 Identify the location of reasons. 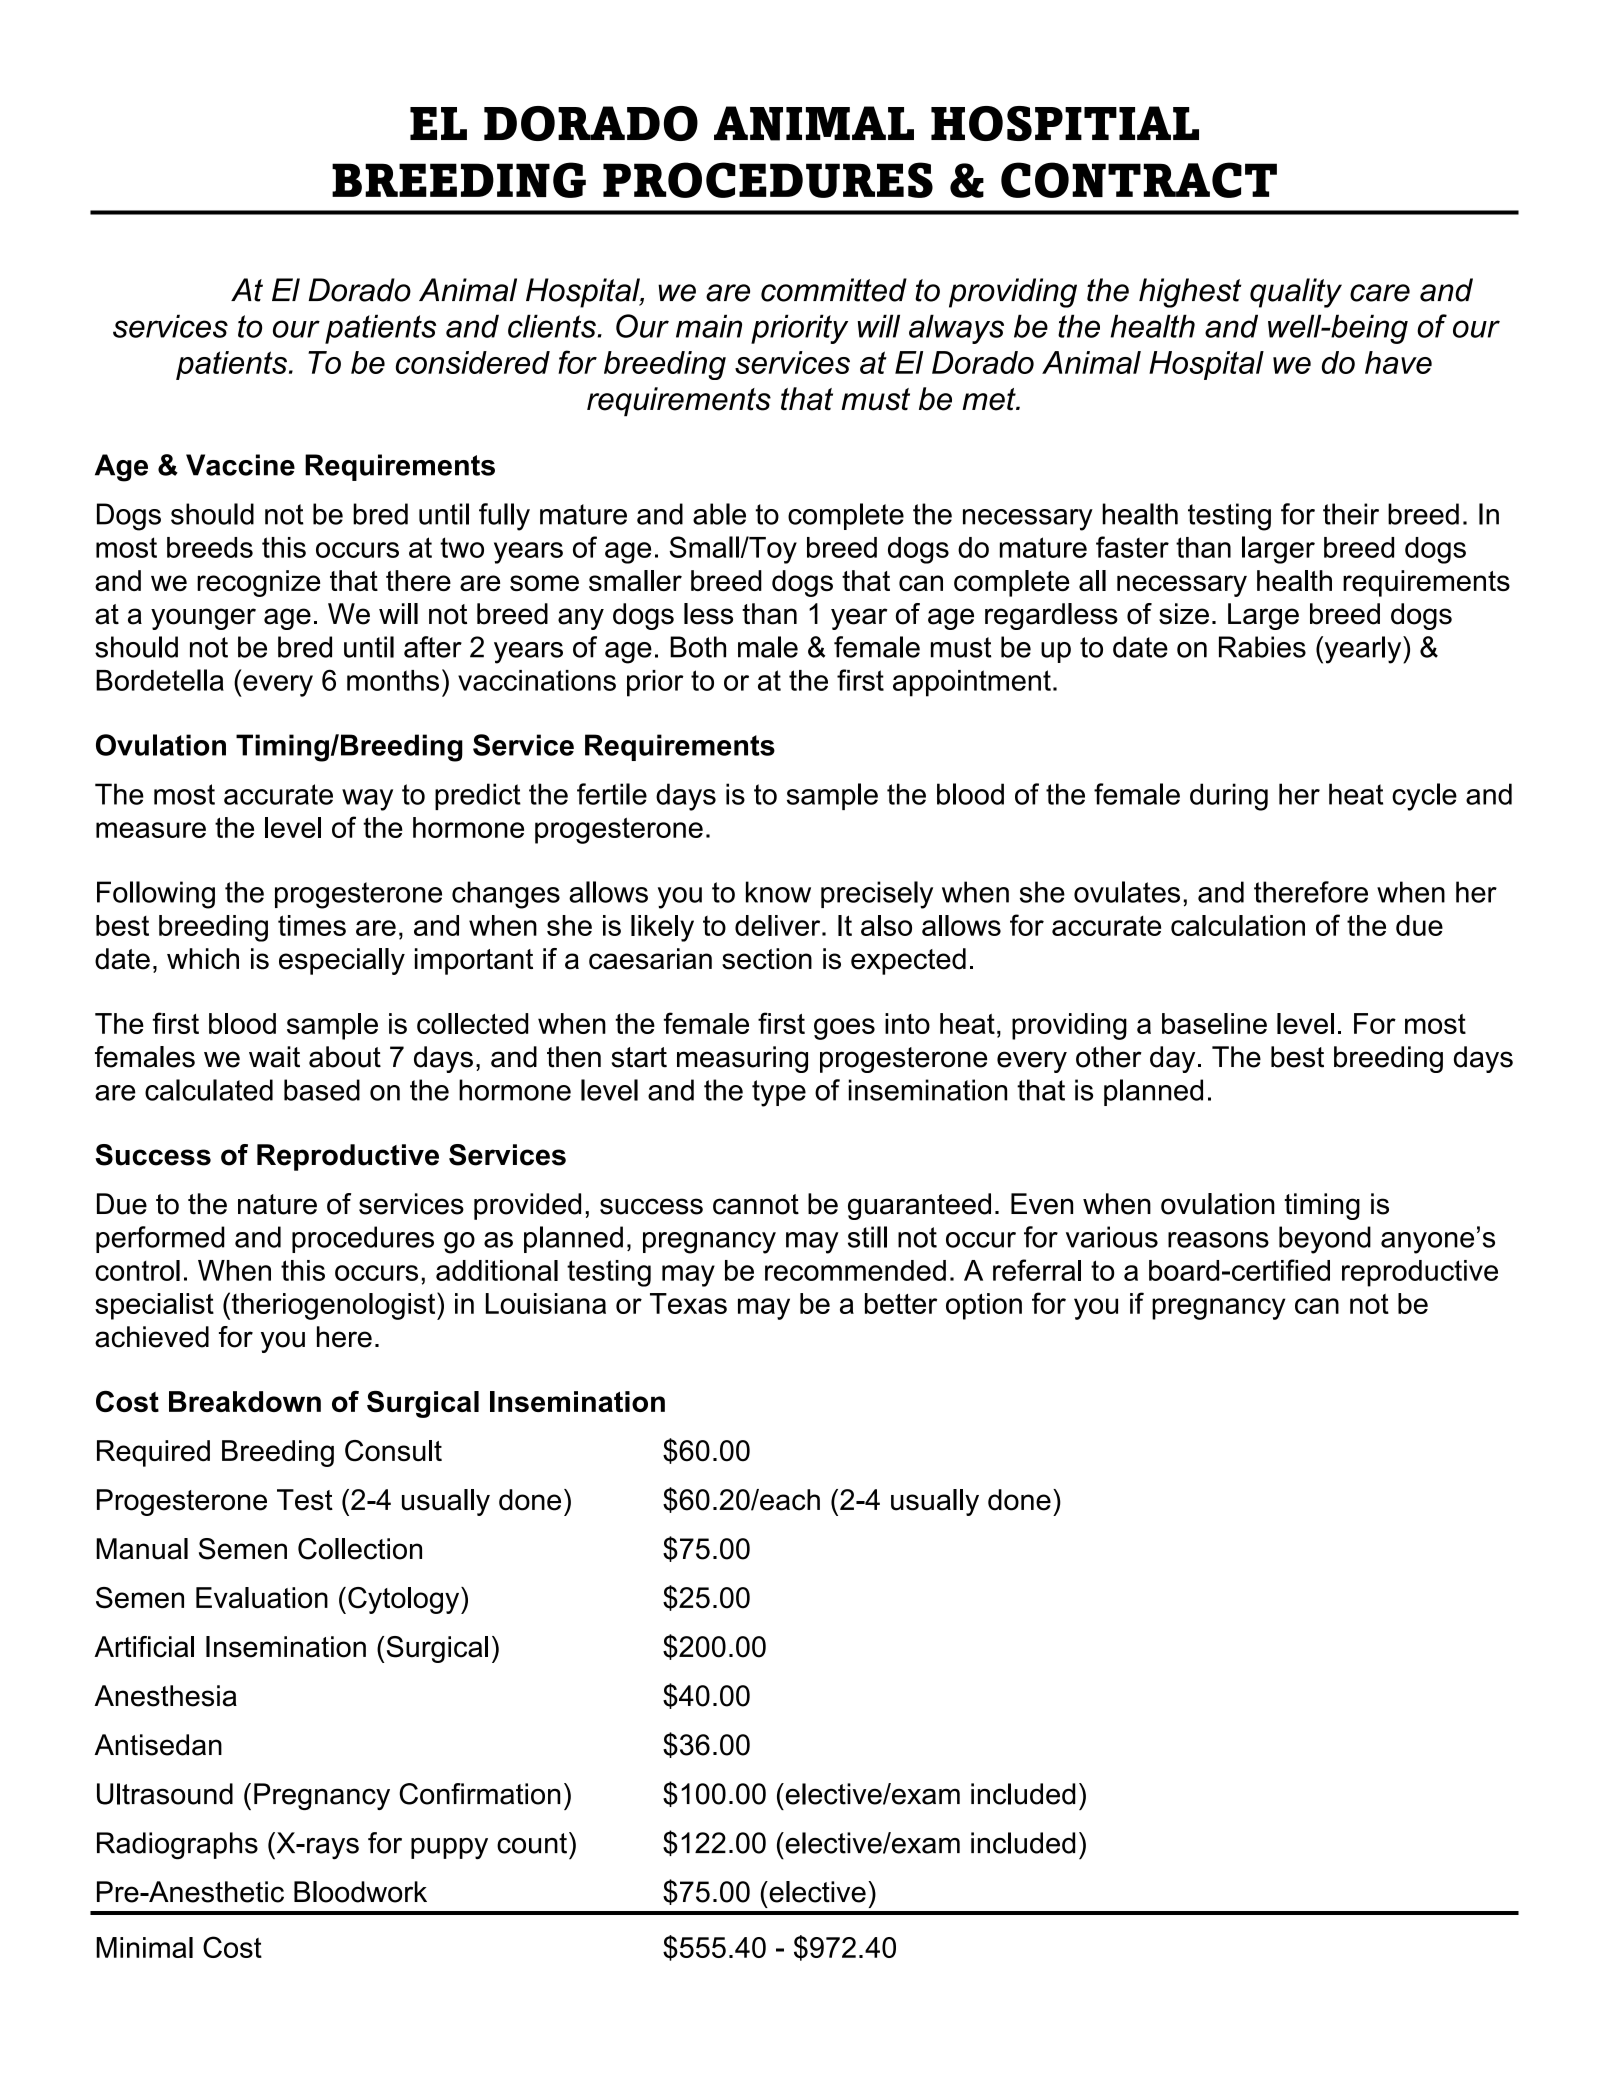
(1218, 1240).
